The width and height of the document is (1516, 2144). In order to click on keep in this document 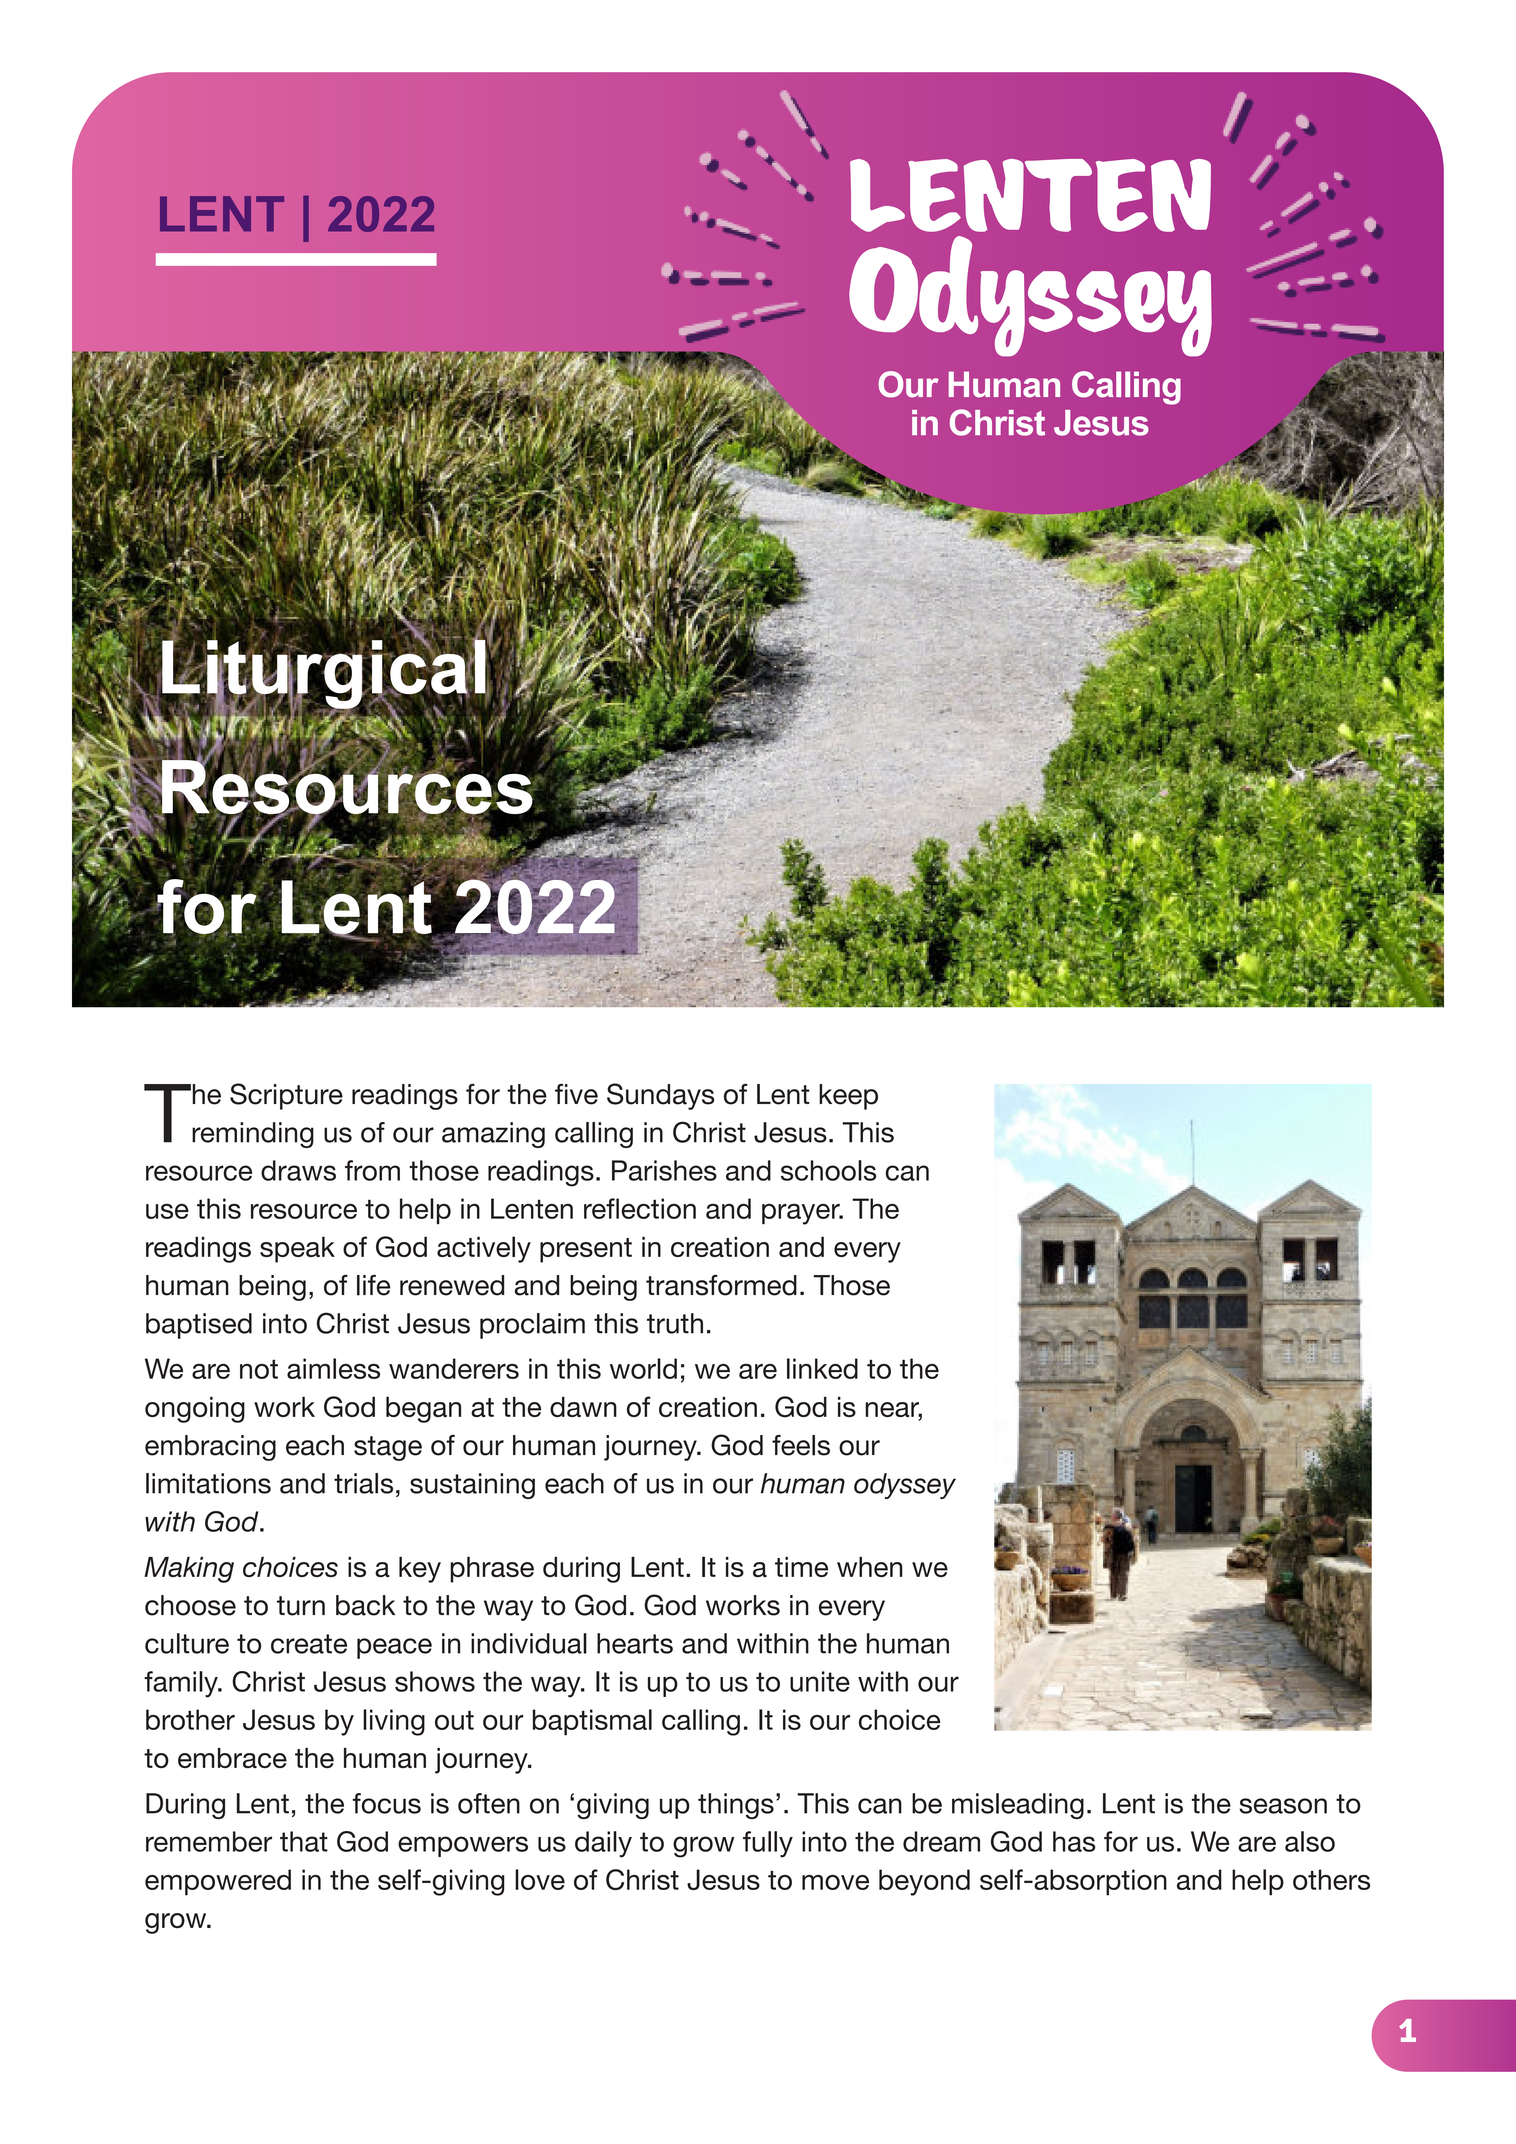, I will do `click(848, 1097)`.
